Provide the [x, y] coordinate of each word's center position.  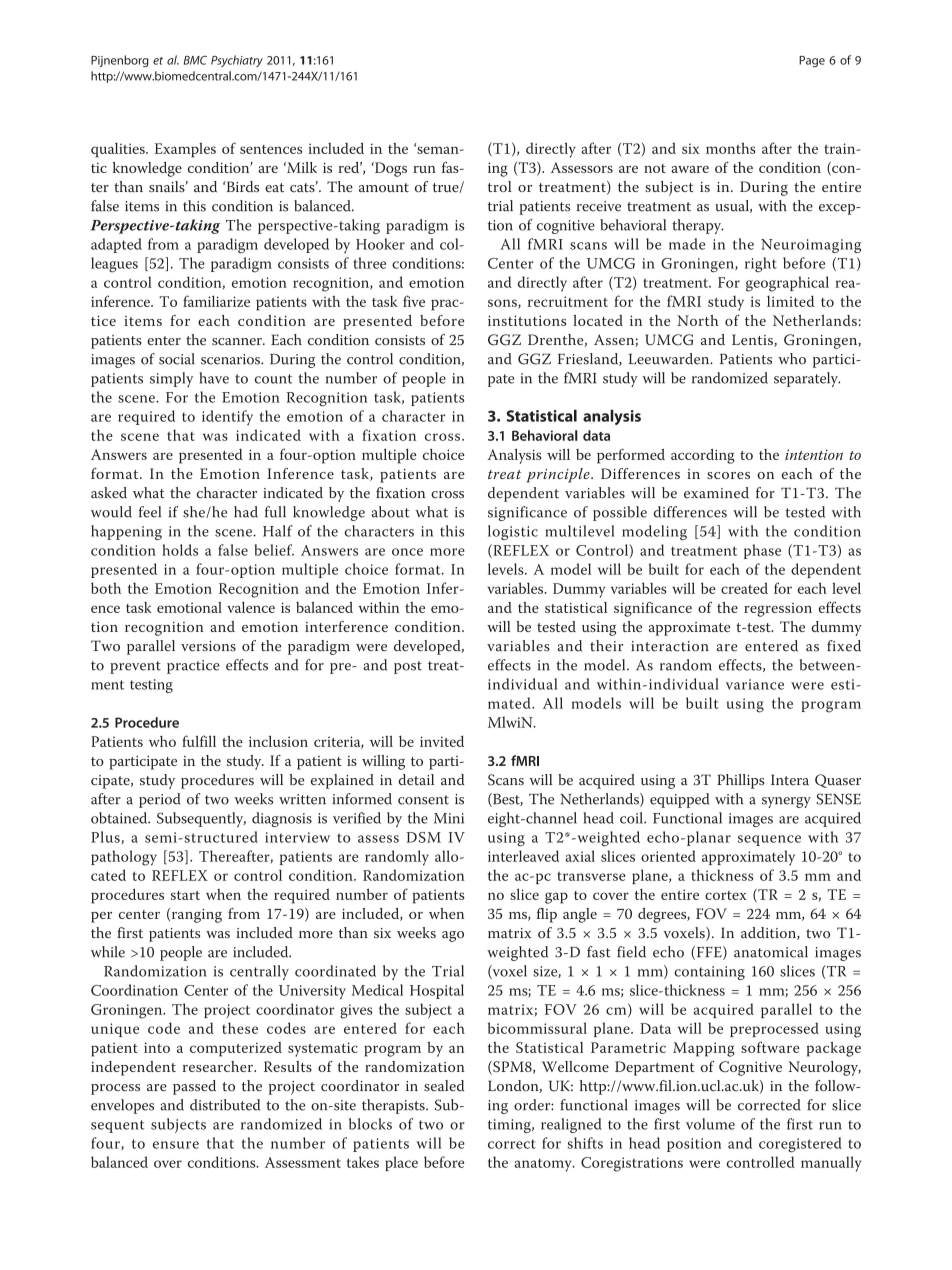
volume [710, 1124]
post [408, 667]
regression [778, 610]
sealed [444, 1086]
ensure [176, 1145]
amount [384, 188]
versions [208, 646]
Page [812, 61]
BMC [195, 60]
